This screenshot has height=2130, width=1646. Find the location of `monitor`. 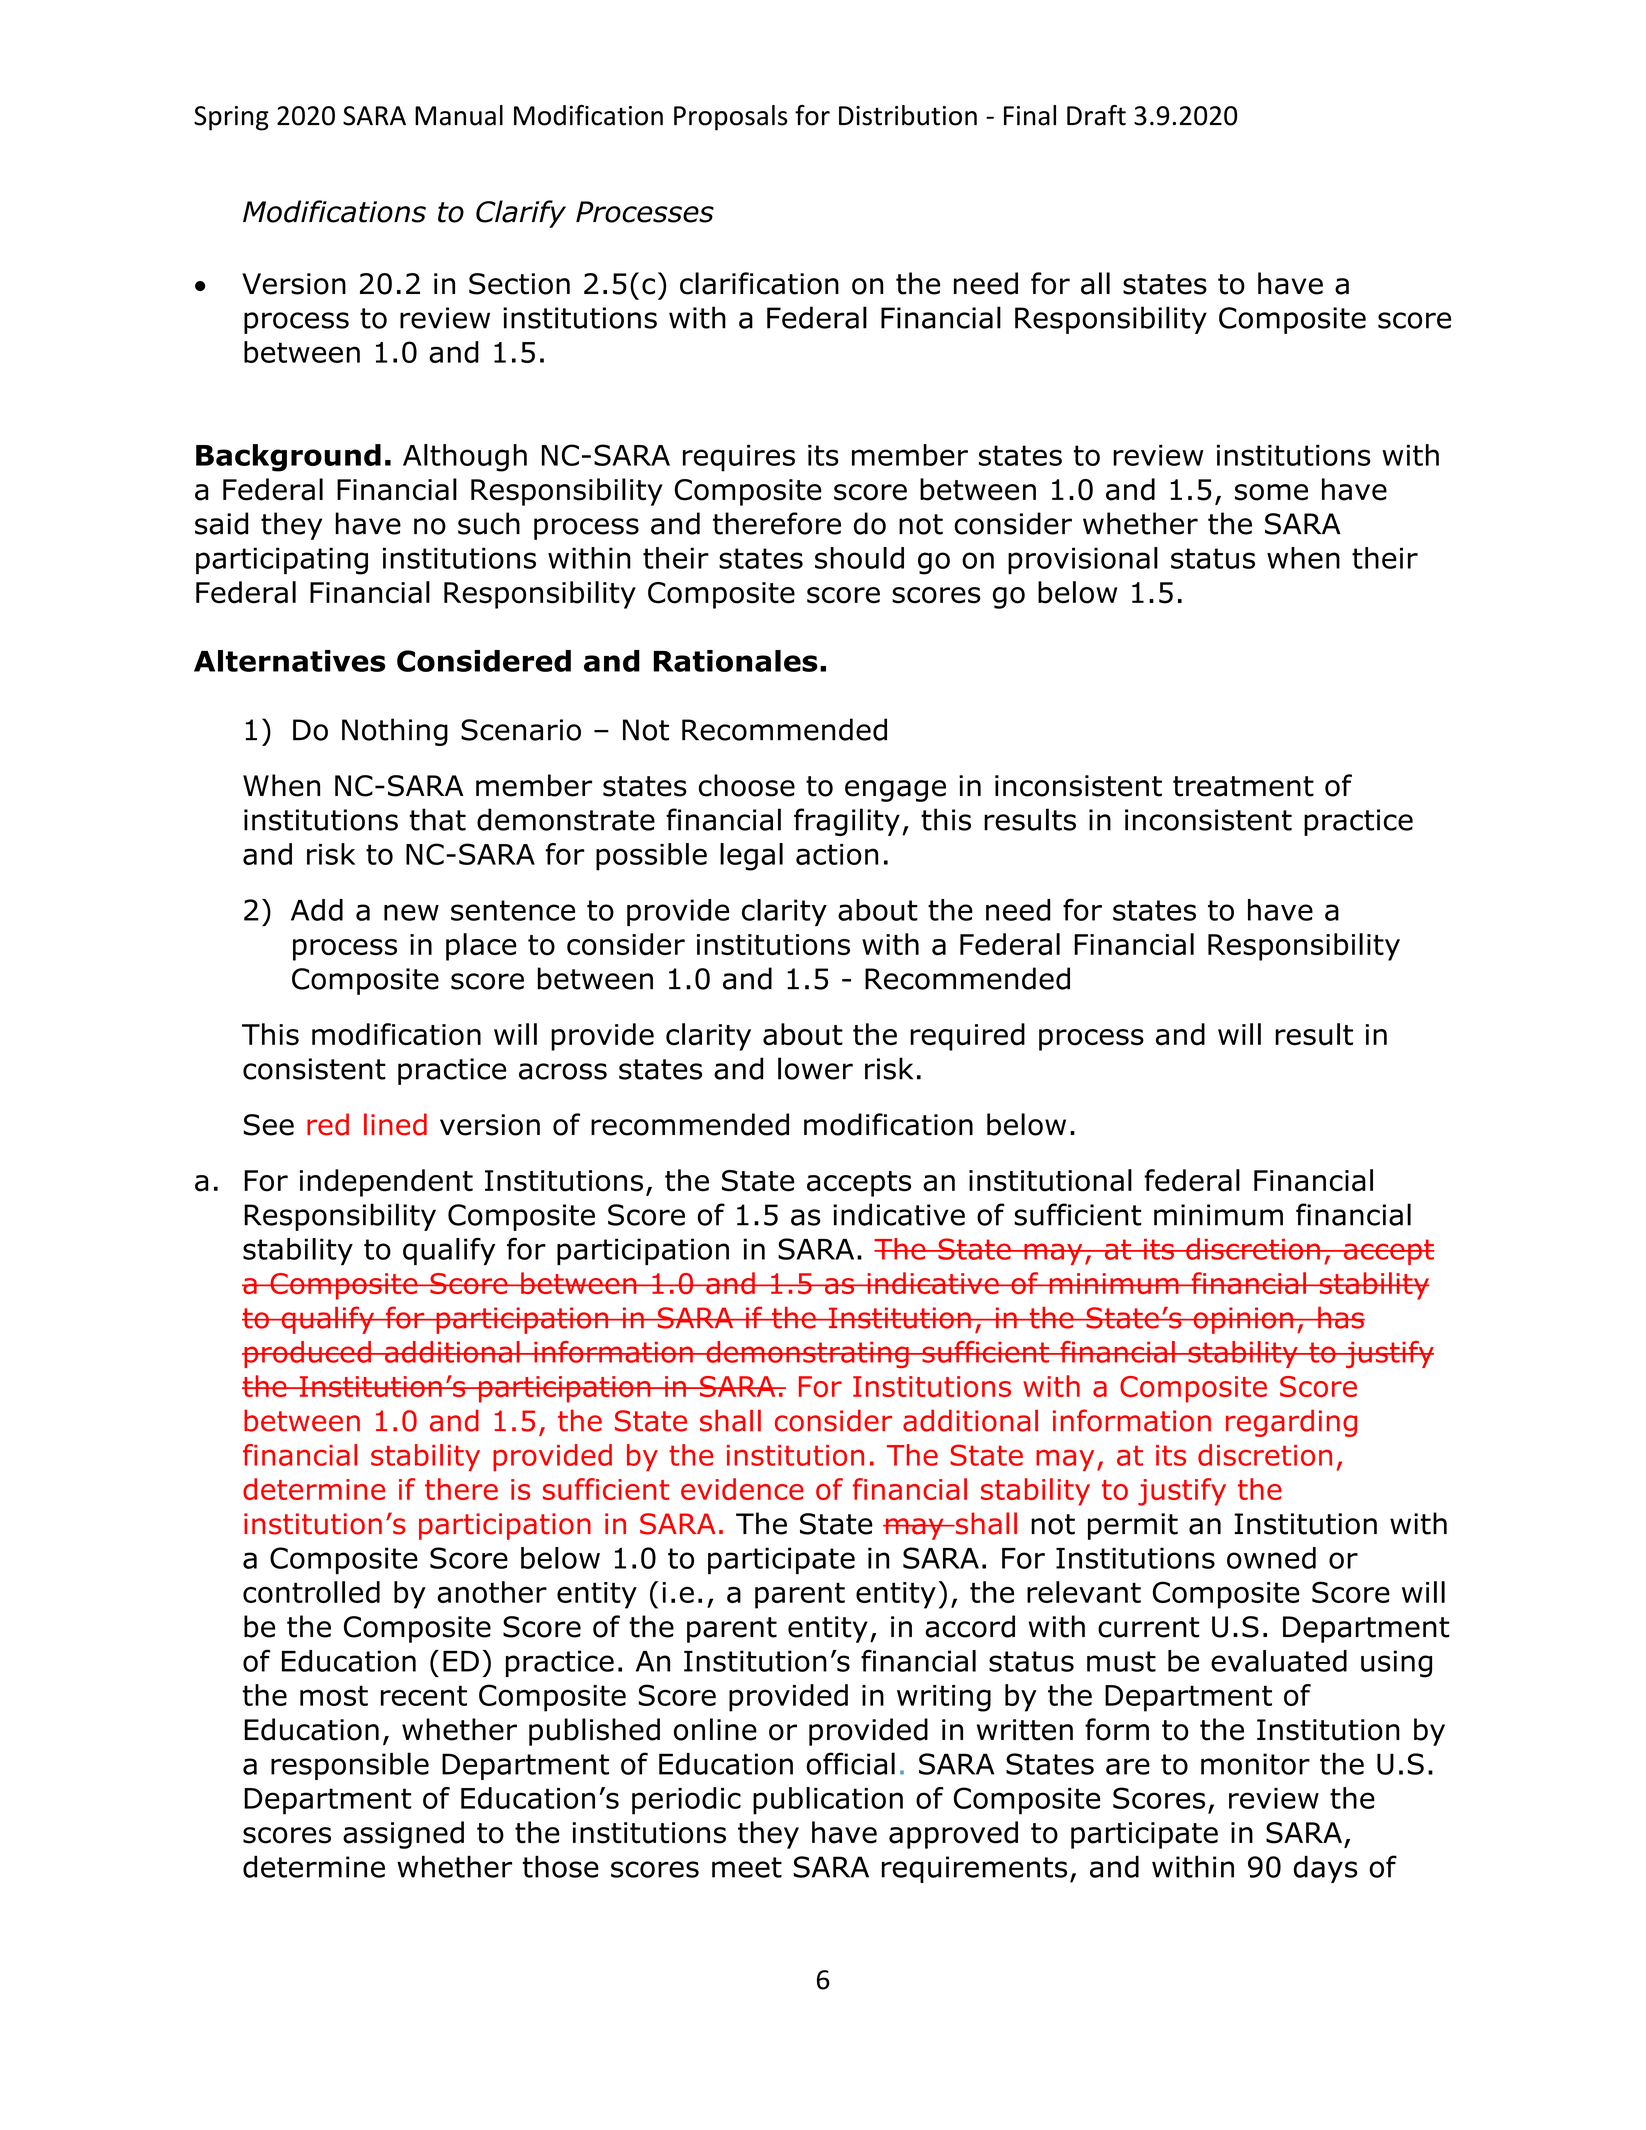

monitor is located at coordinates (1255, 1764).
